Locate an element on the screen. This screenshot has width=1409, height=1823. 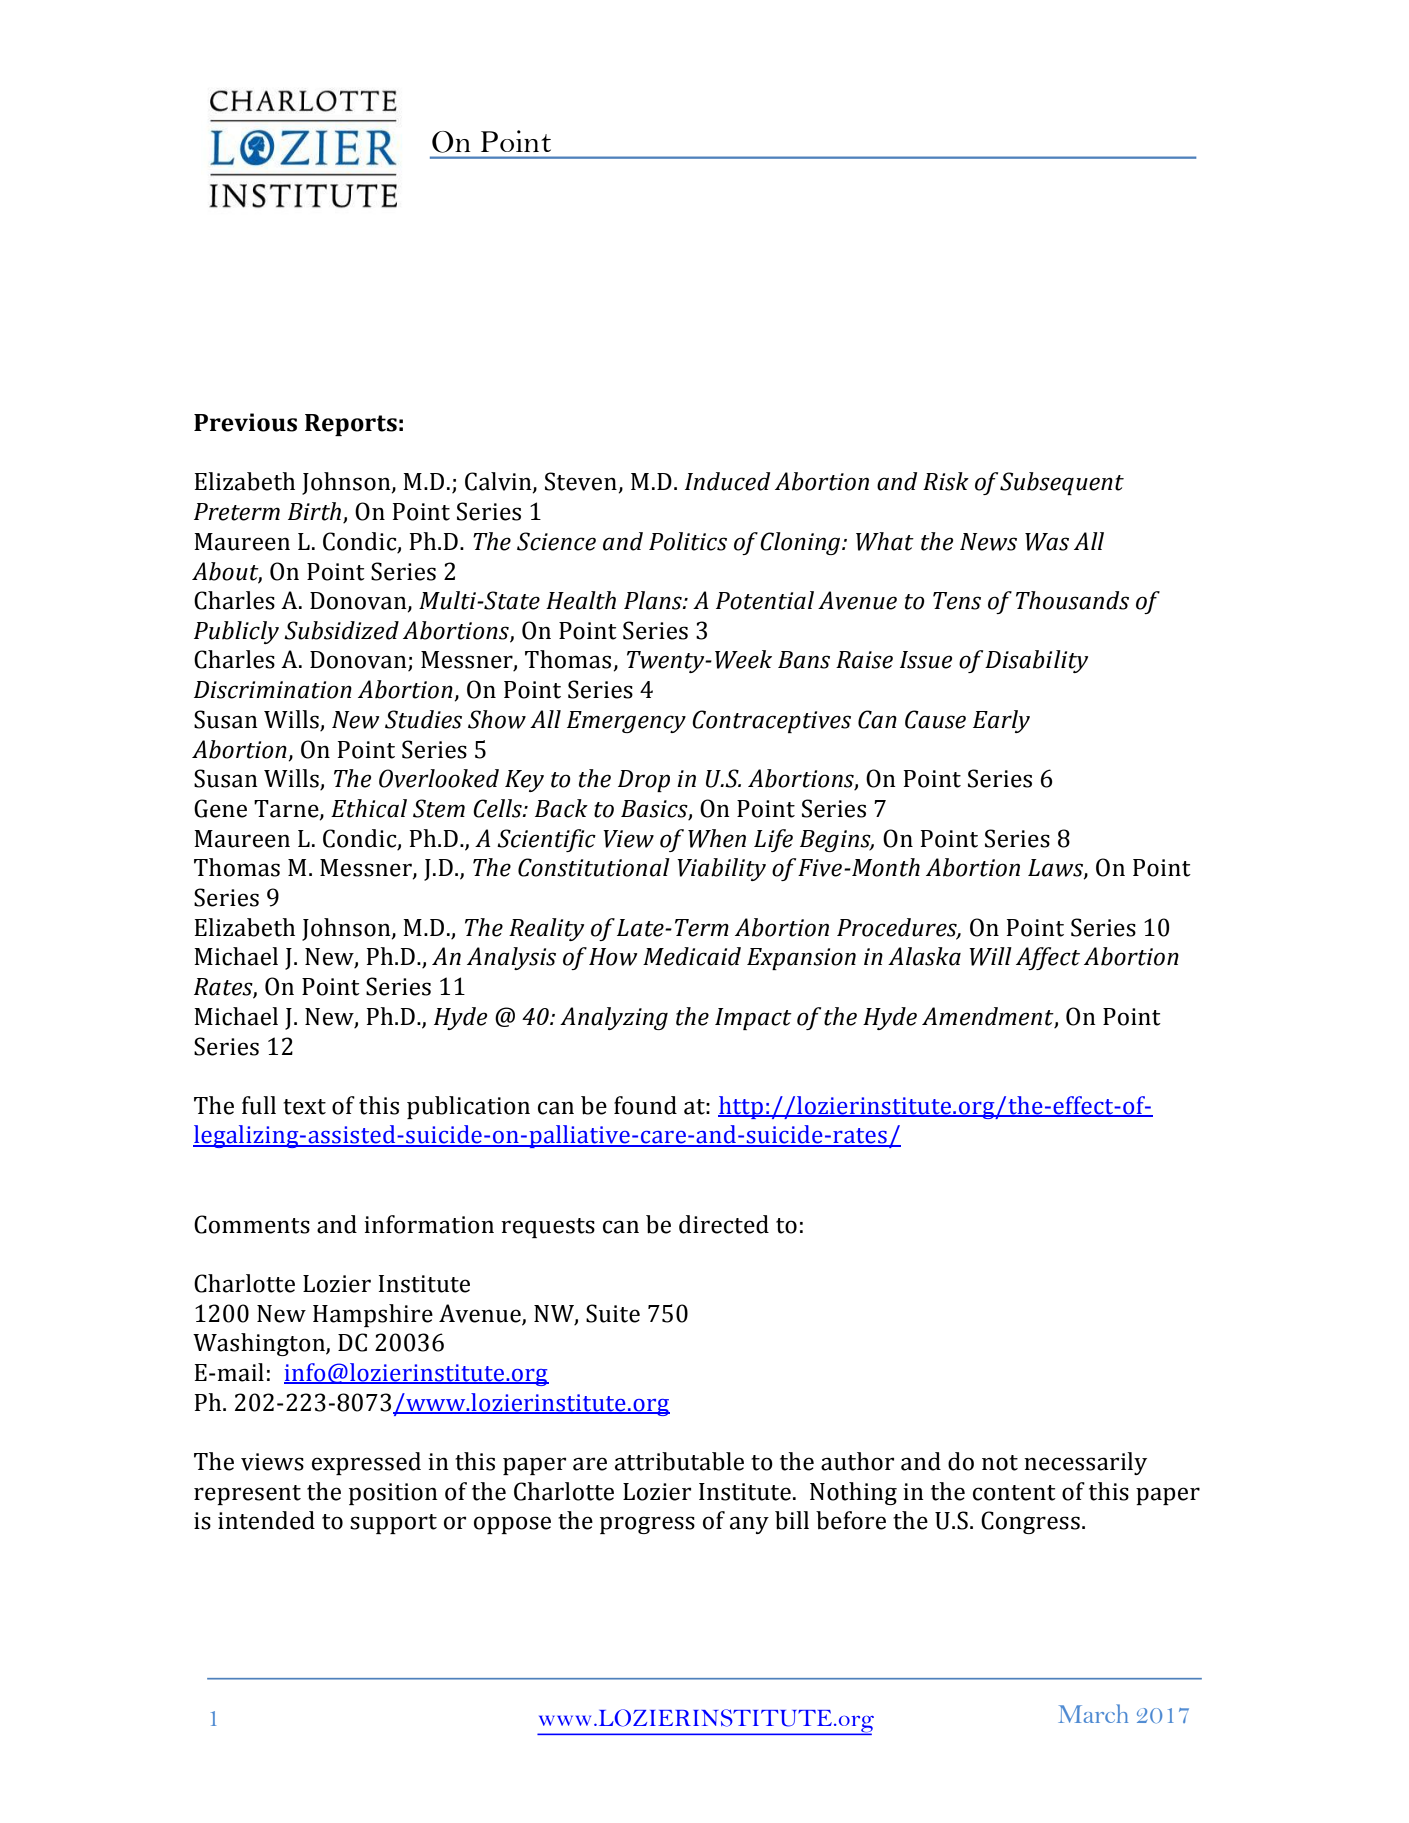
Risk is located at coordinates (946, 481).
